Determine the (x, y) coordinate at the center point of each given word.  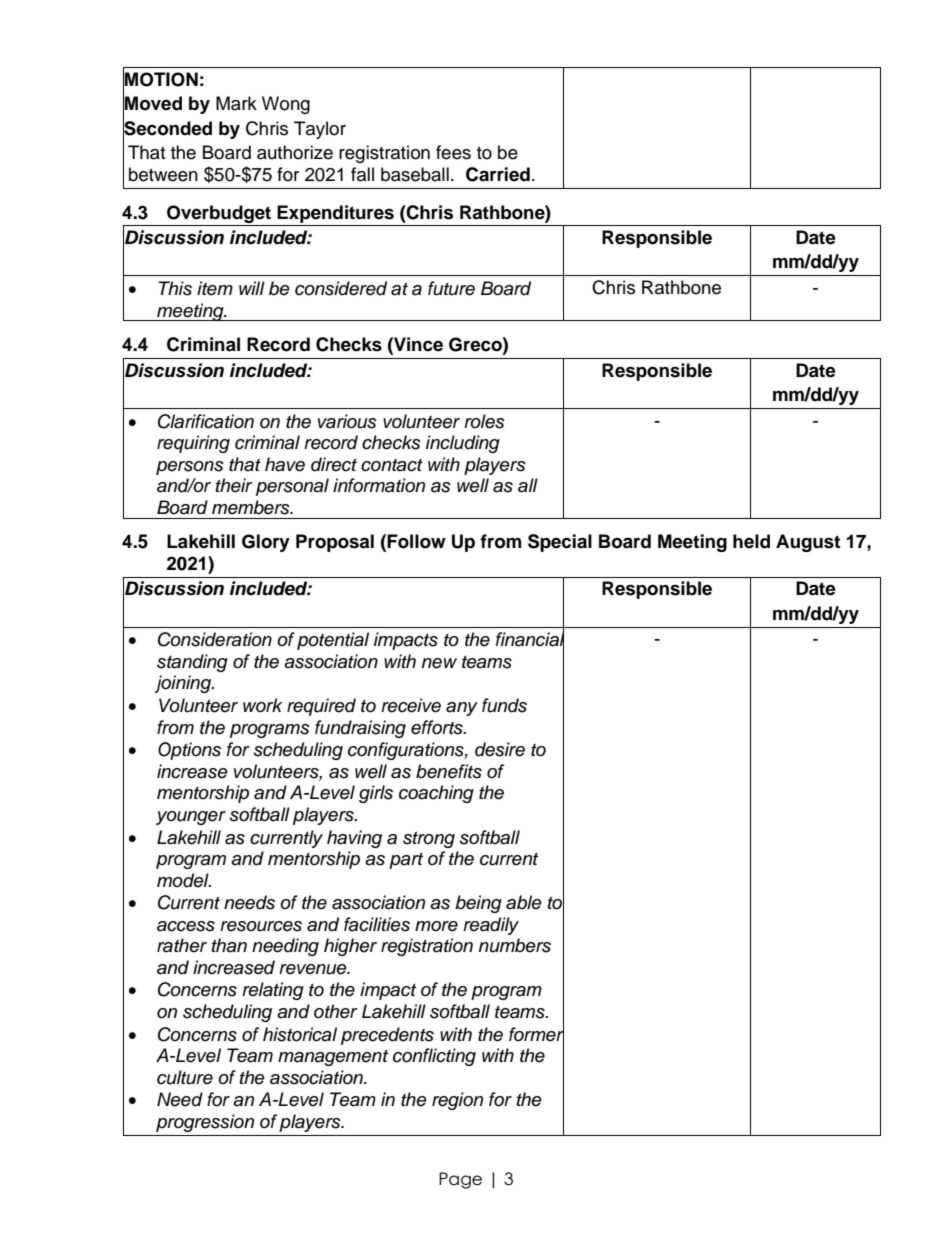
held (751, 541)
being (478, 904)
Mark (236, 103)
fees (453, 152)
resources (261, 926)
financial (530, 639)
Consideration (215, 639)
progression (205, 1123)
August (808, 543)
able (524, 902)
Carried (498, 174)
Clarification (206, 421)
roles (484, 421)
